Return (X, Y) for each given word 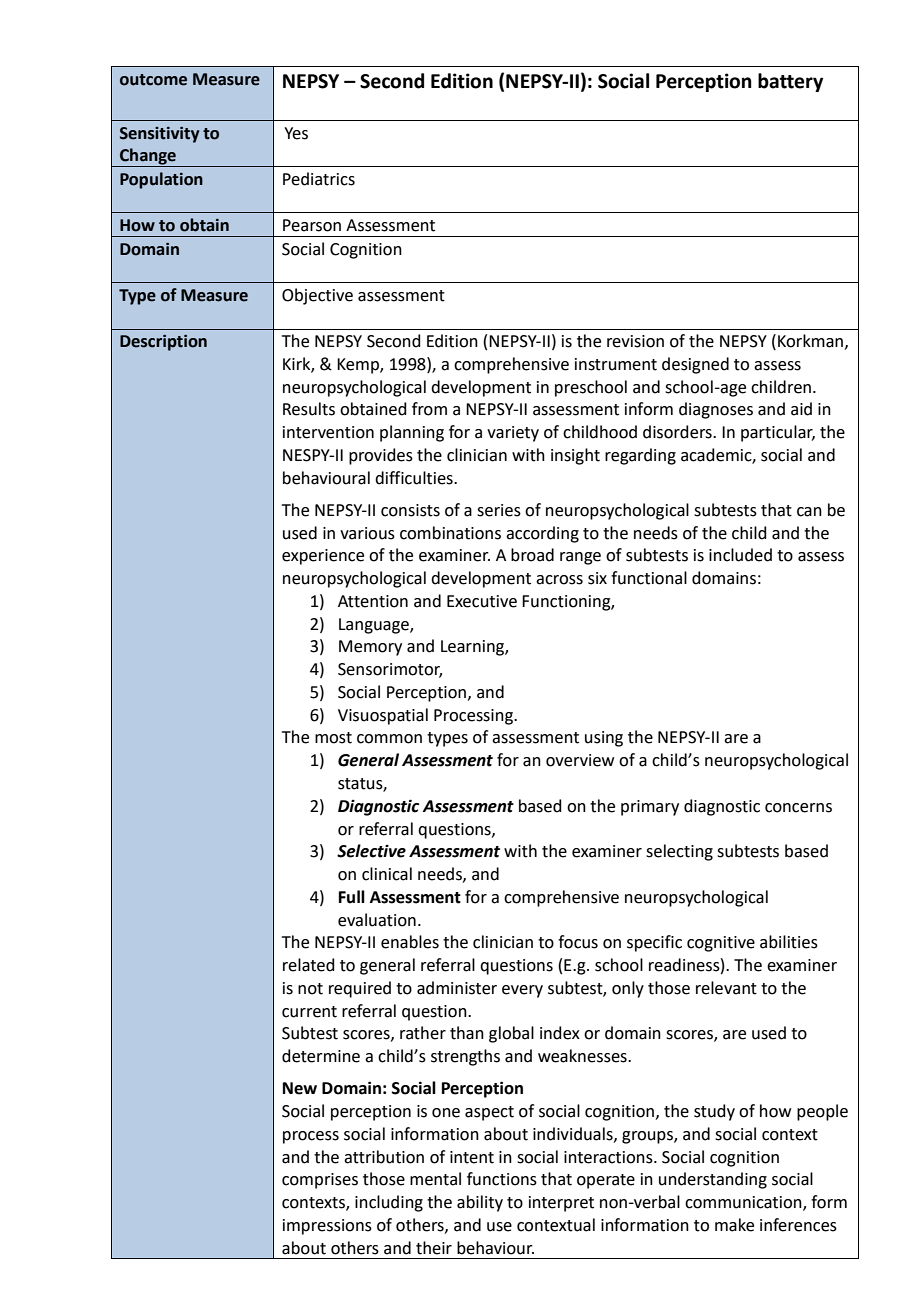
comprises (320, 1181)
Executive (482, 601)
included (740, 555)
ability (480, 1203)
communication (744, 1203)
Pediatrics (319, 179)
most (333, 738)
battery (790, 82)
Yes (296, 133)
